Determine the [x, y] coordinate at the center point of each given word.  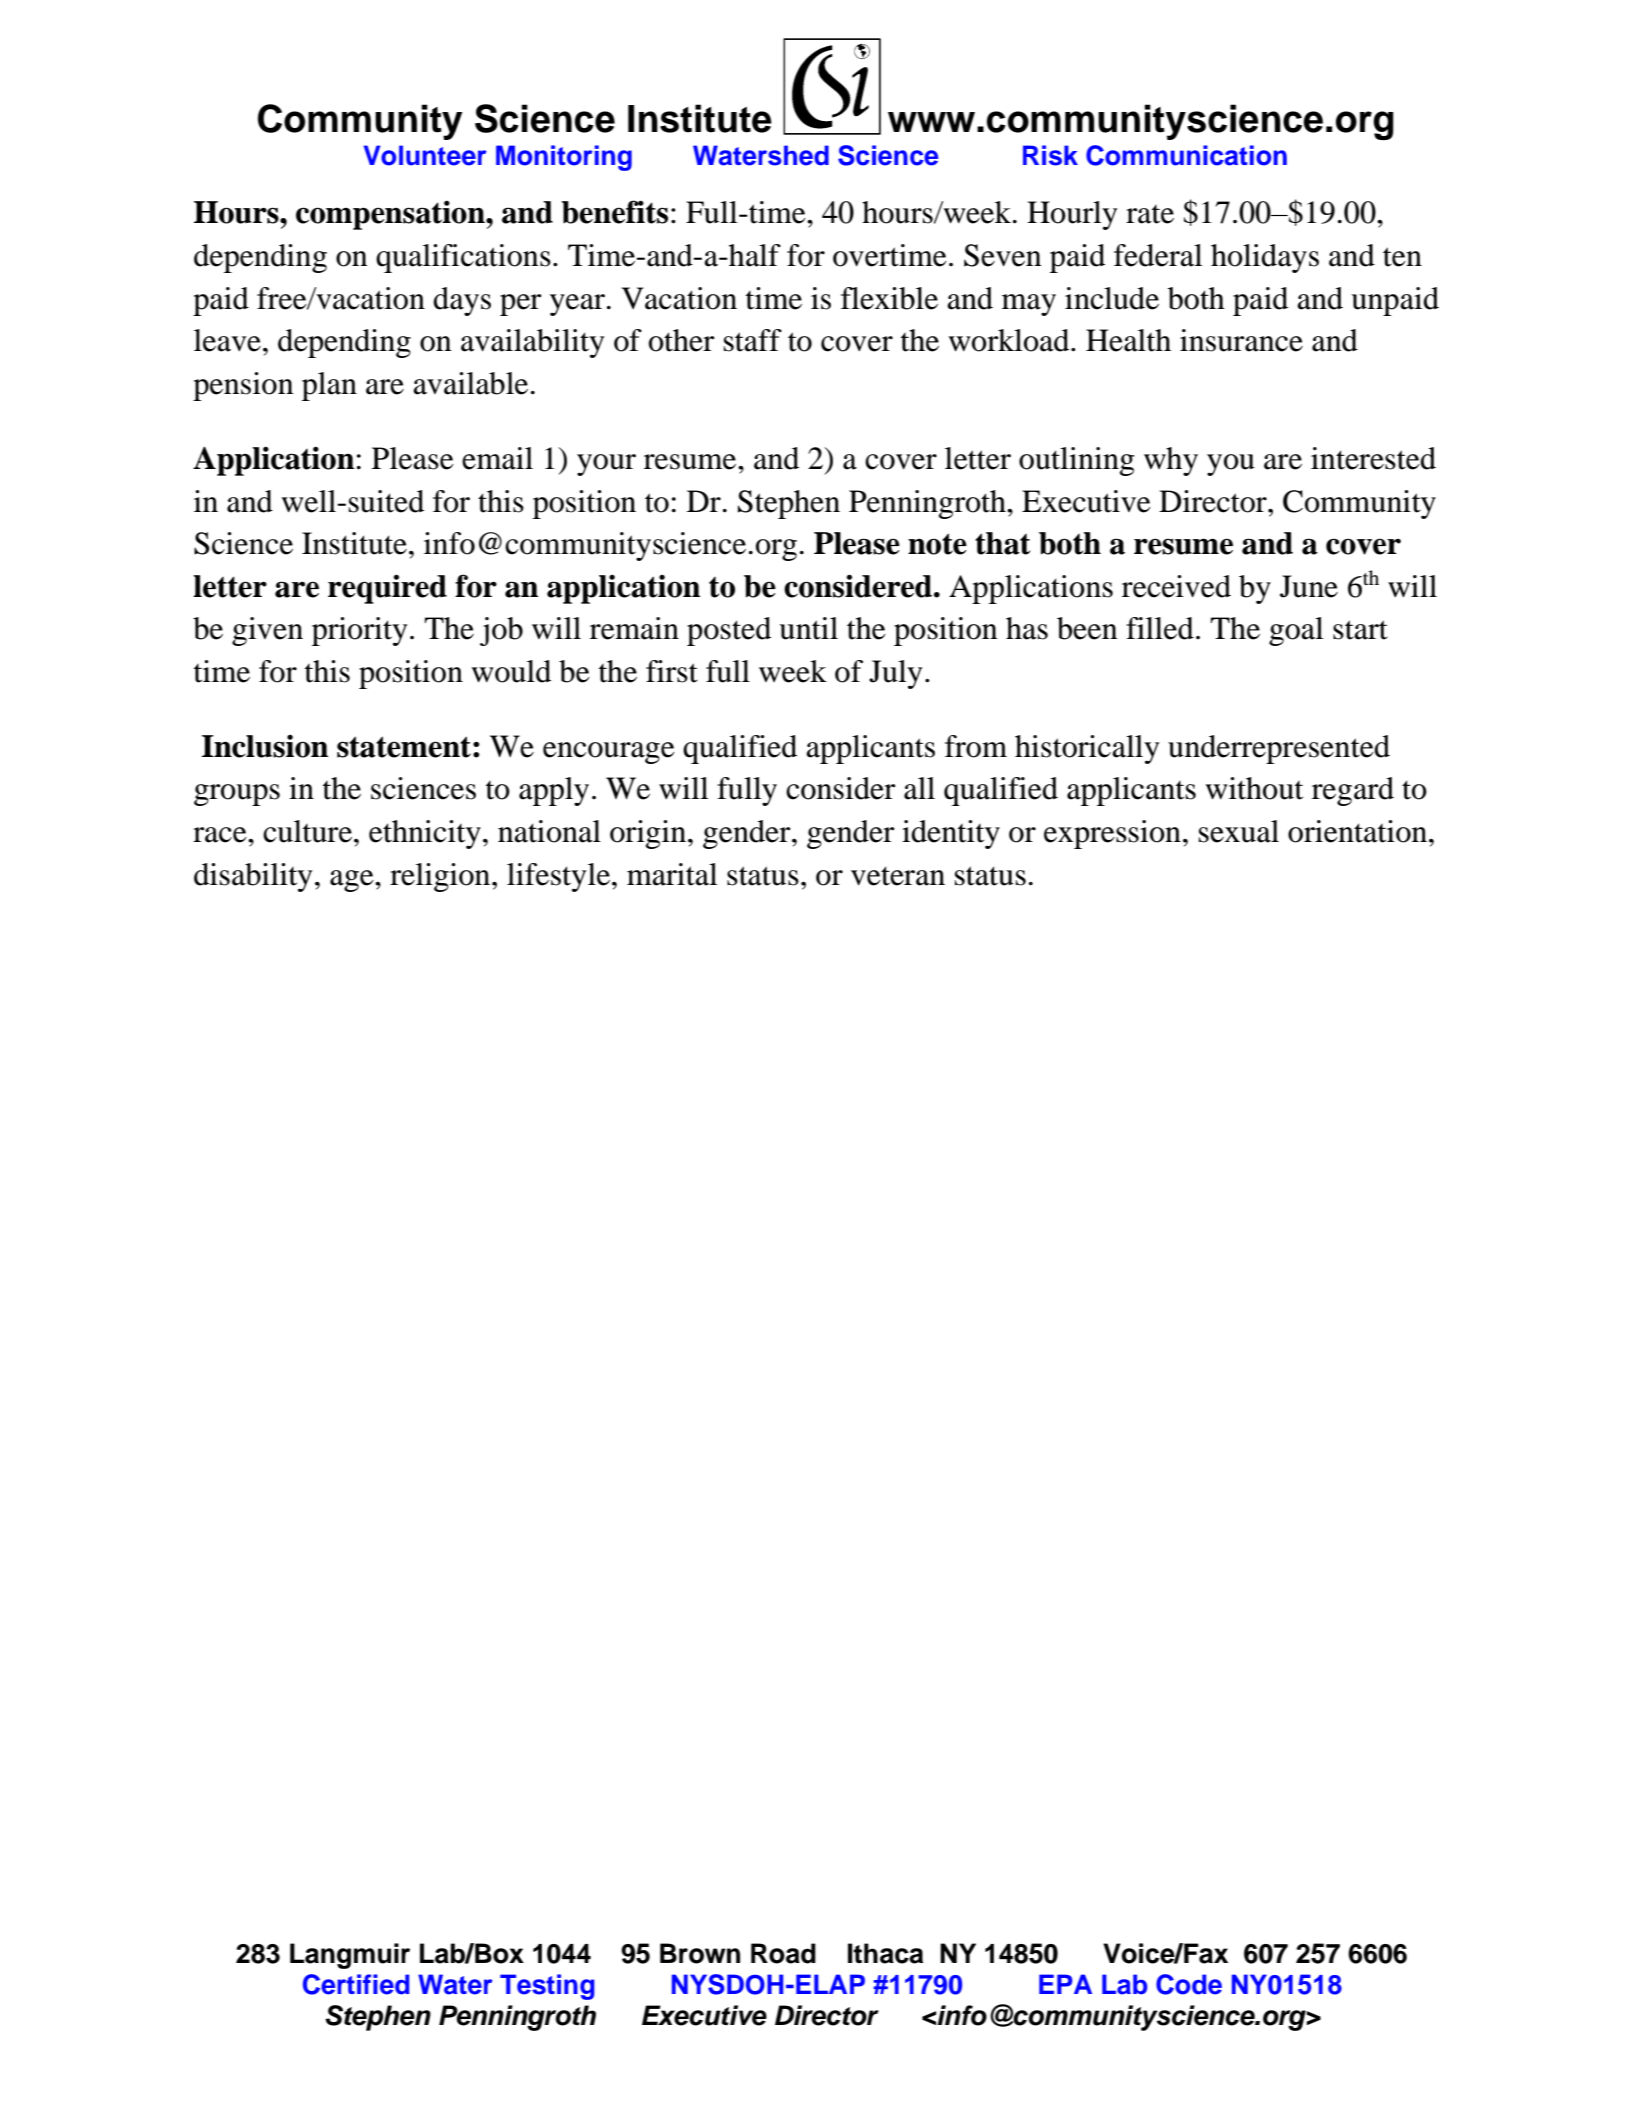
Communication [1186, 155]
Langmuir [350, 1956]
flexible [889, 298]
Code [1189, 1984]
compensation [391, 215]
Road [783, 1953]
